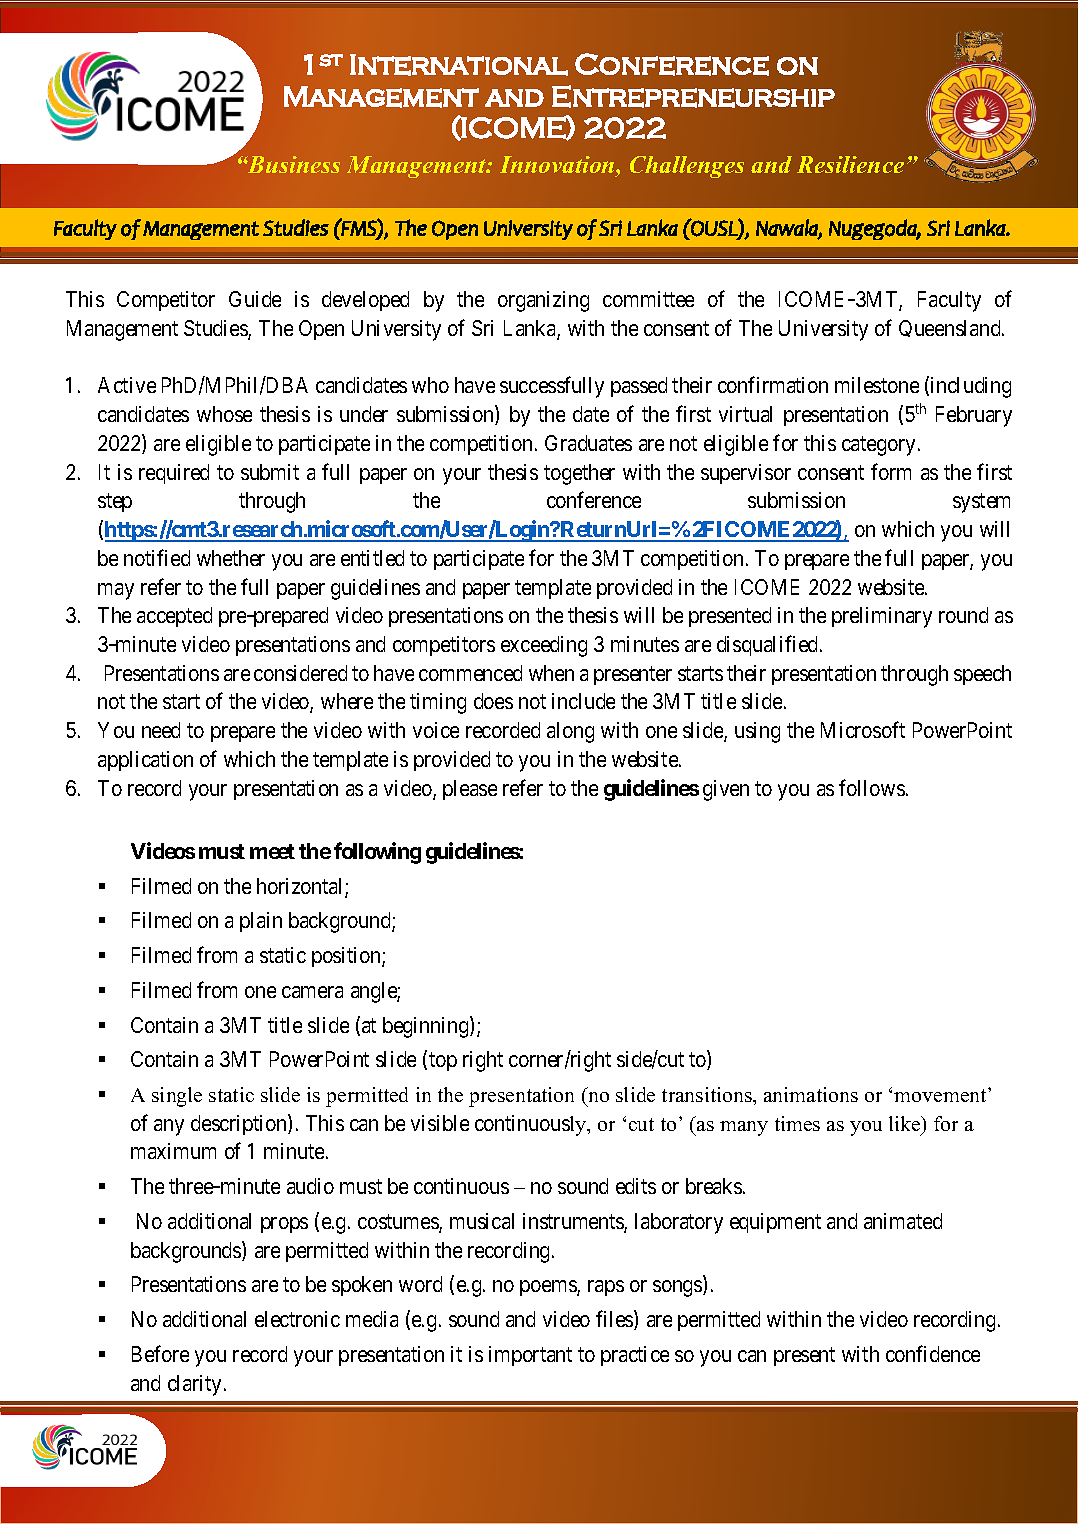 This image has height=1524, width=1078. Describe the element at coordinates (530, 1356) in the image. I see `important` at that location.
